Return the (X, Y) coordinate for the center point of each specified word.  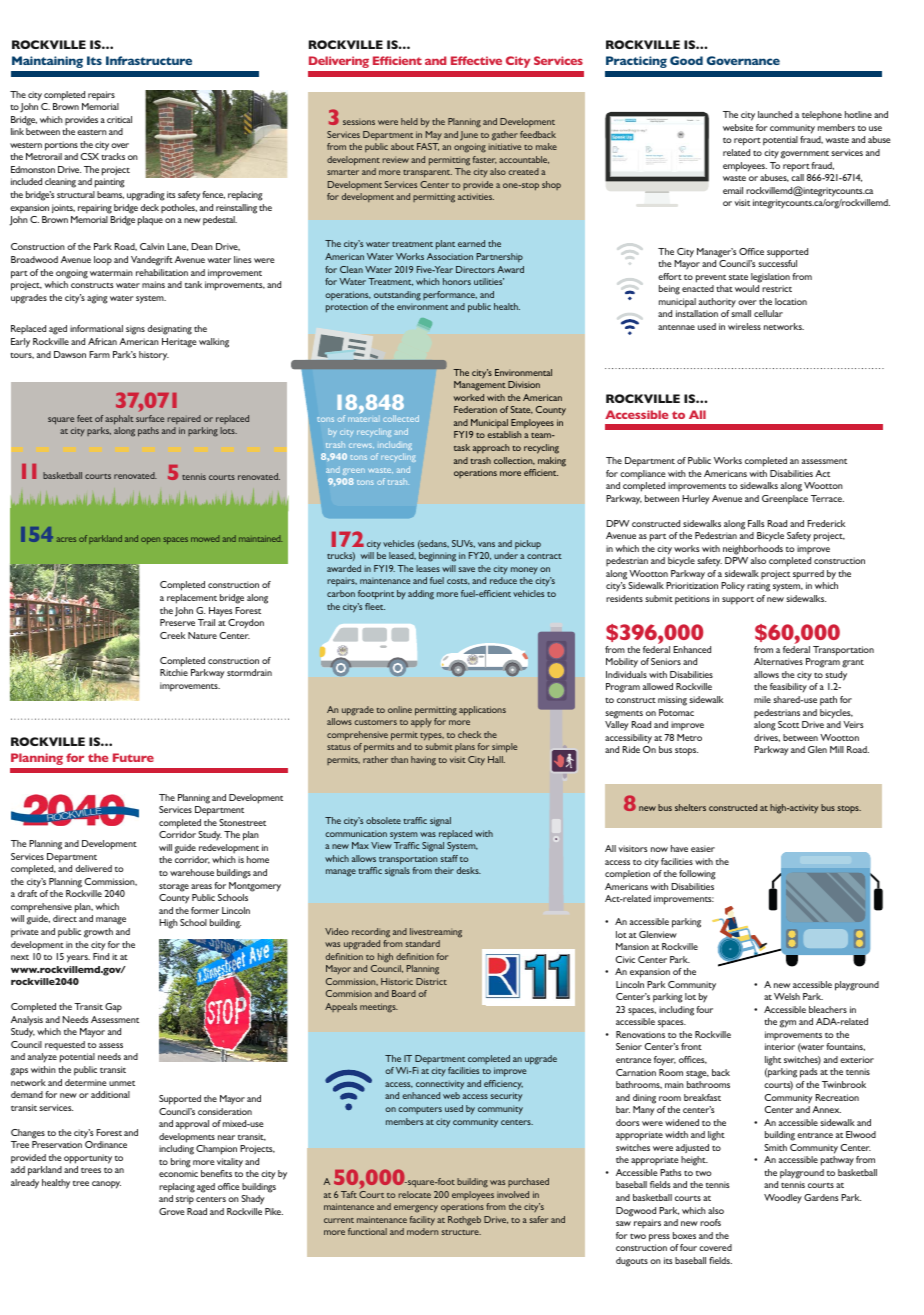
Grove (172, 1211)
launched (775, 114)
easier (703, 848)
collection (514, 461)
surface (150, 418)
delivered (93, 868)
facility (422, 1221)
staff (449, 858)
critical (119, 119)
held (409, 121)
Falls (756, 523)
